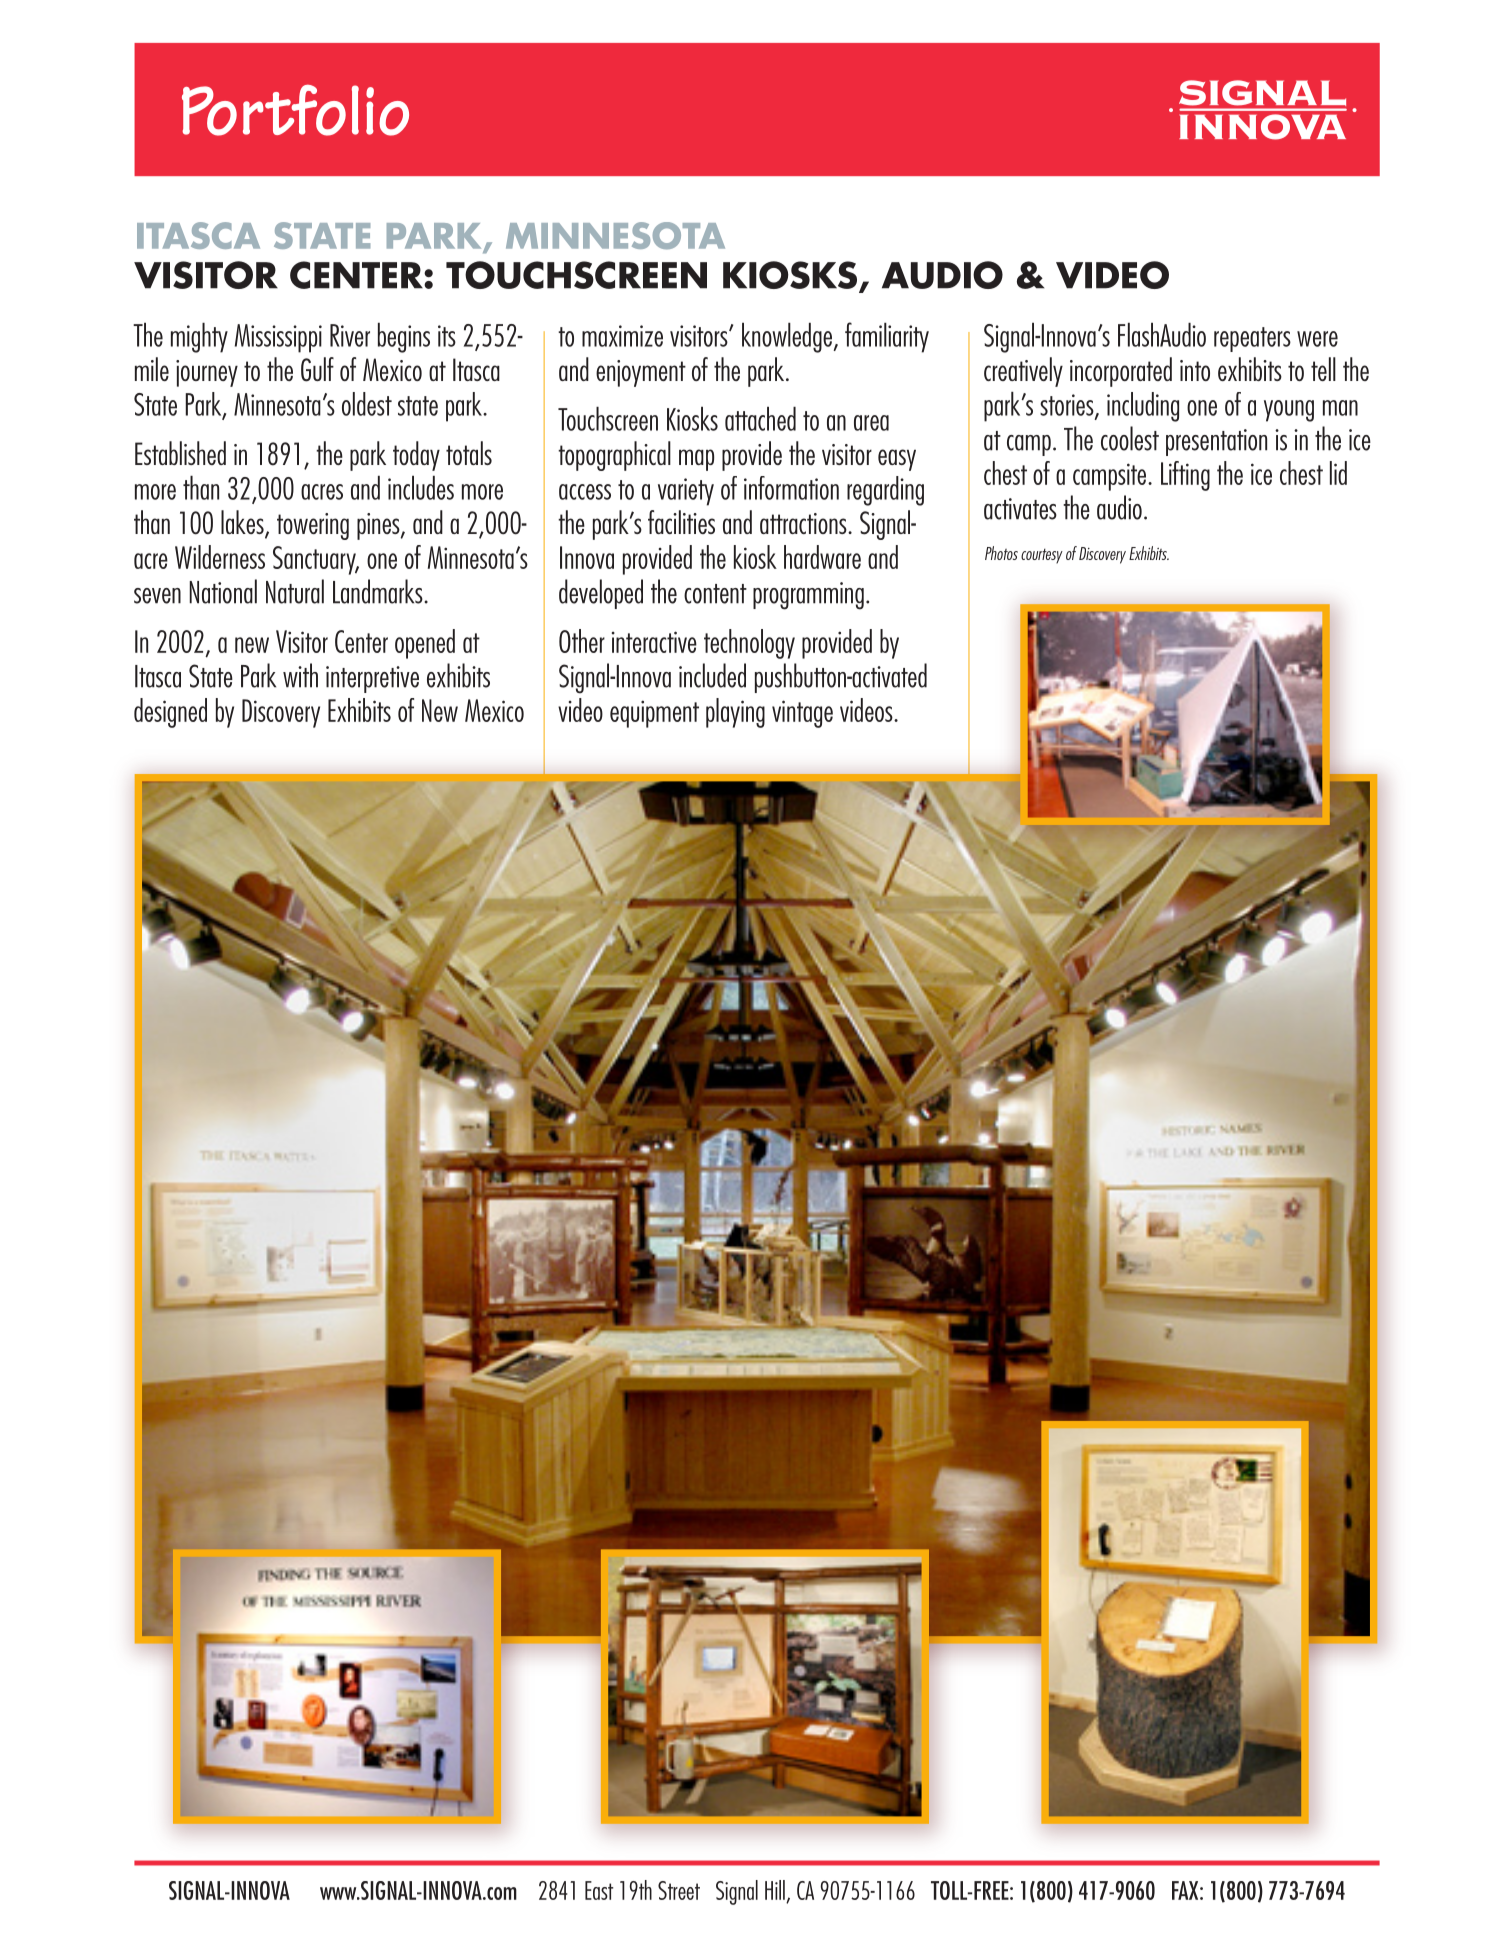 The width and height of the page is (1512, 1956). I want to click on vintage, so click(802, 714).
